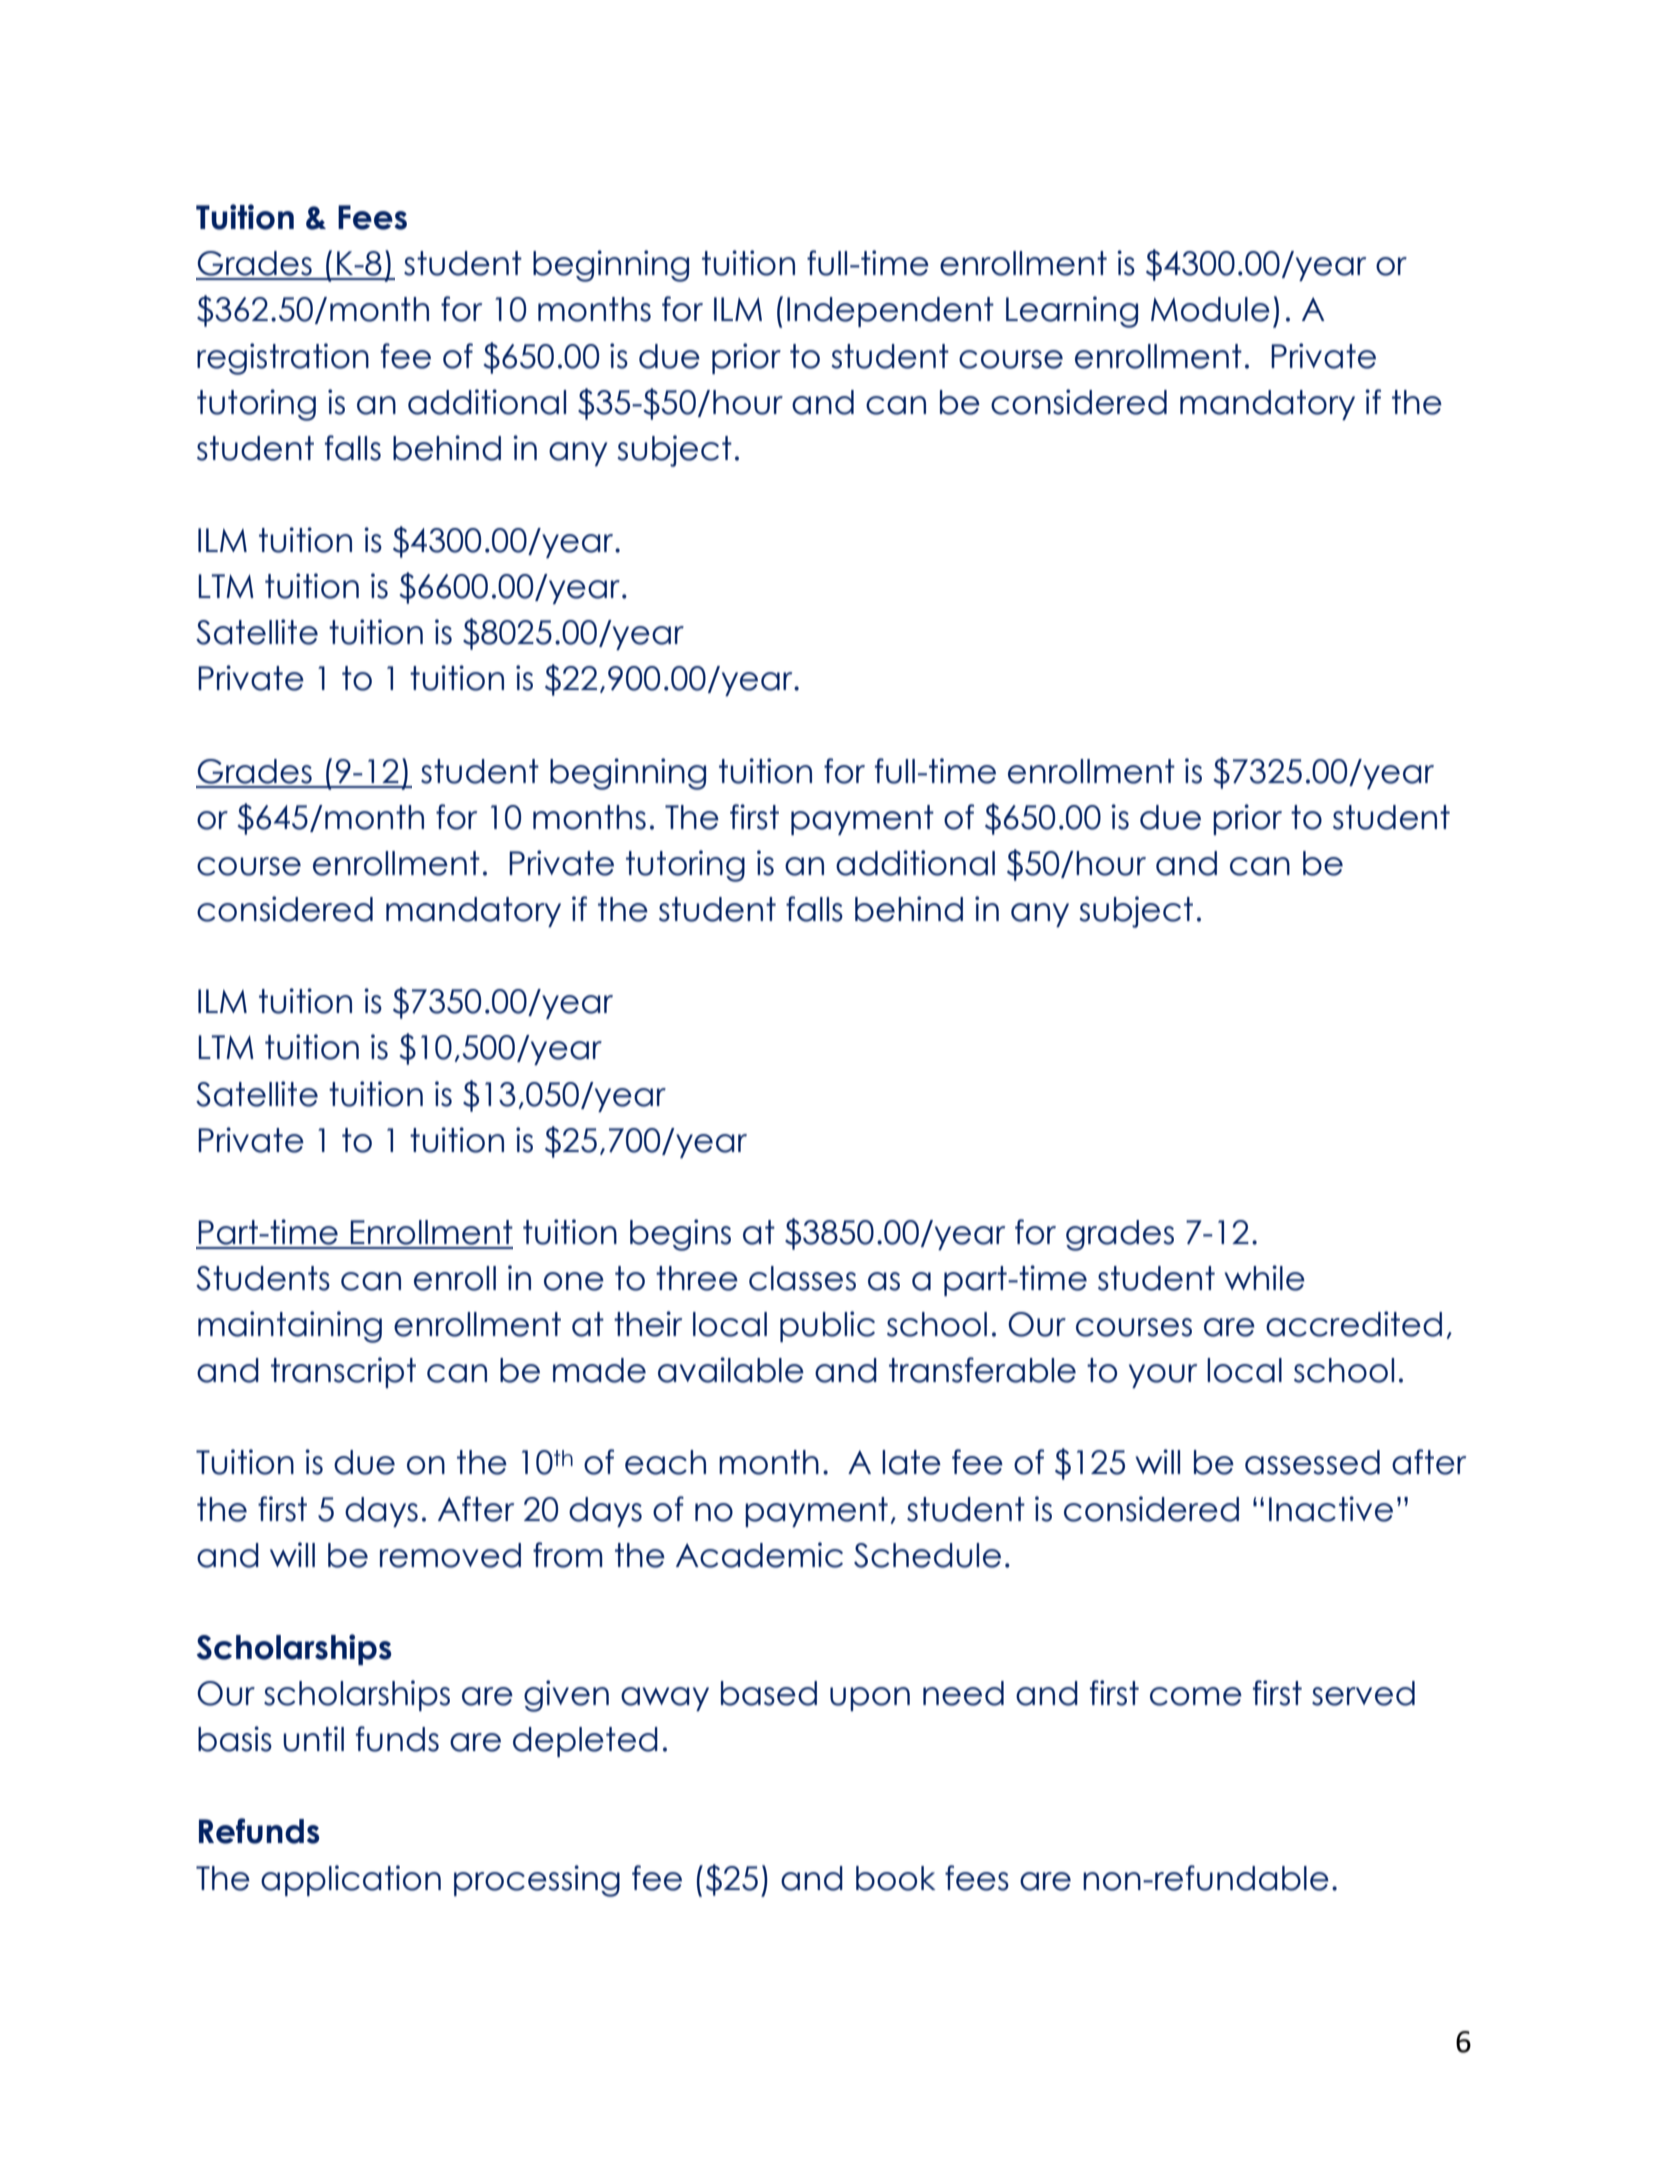  I want to click on Module, so click(1210, 309).
